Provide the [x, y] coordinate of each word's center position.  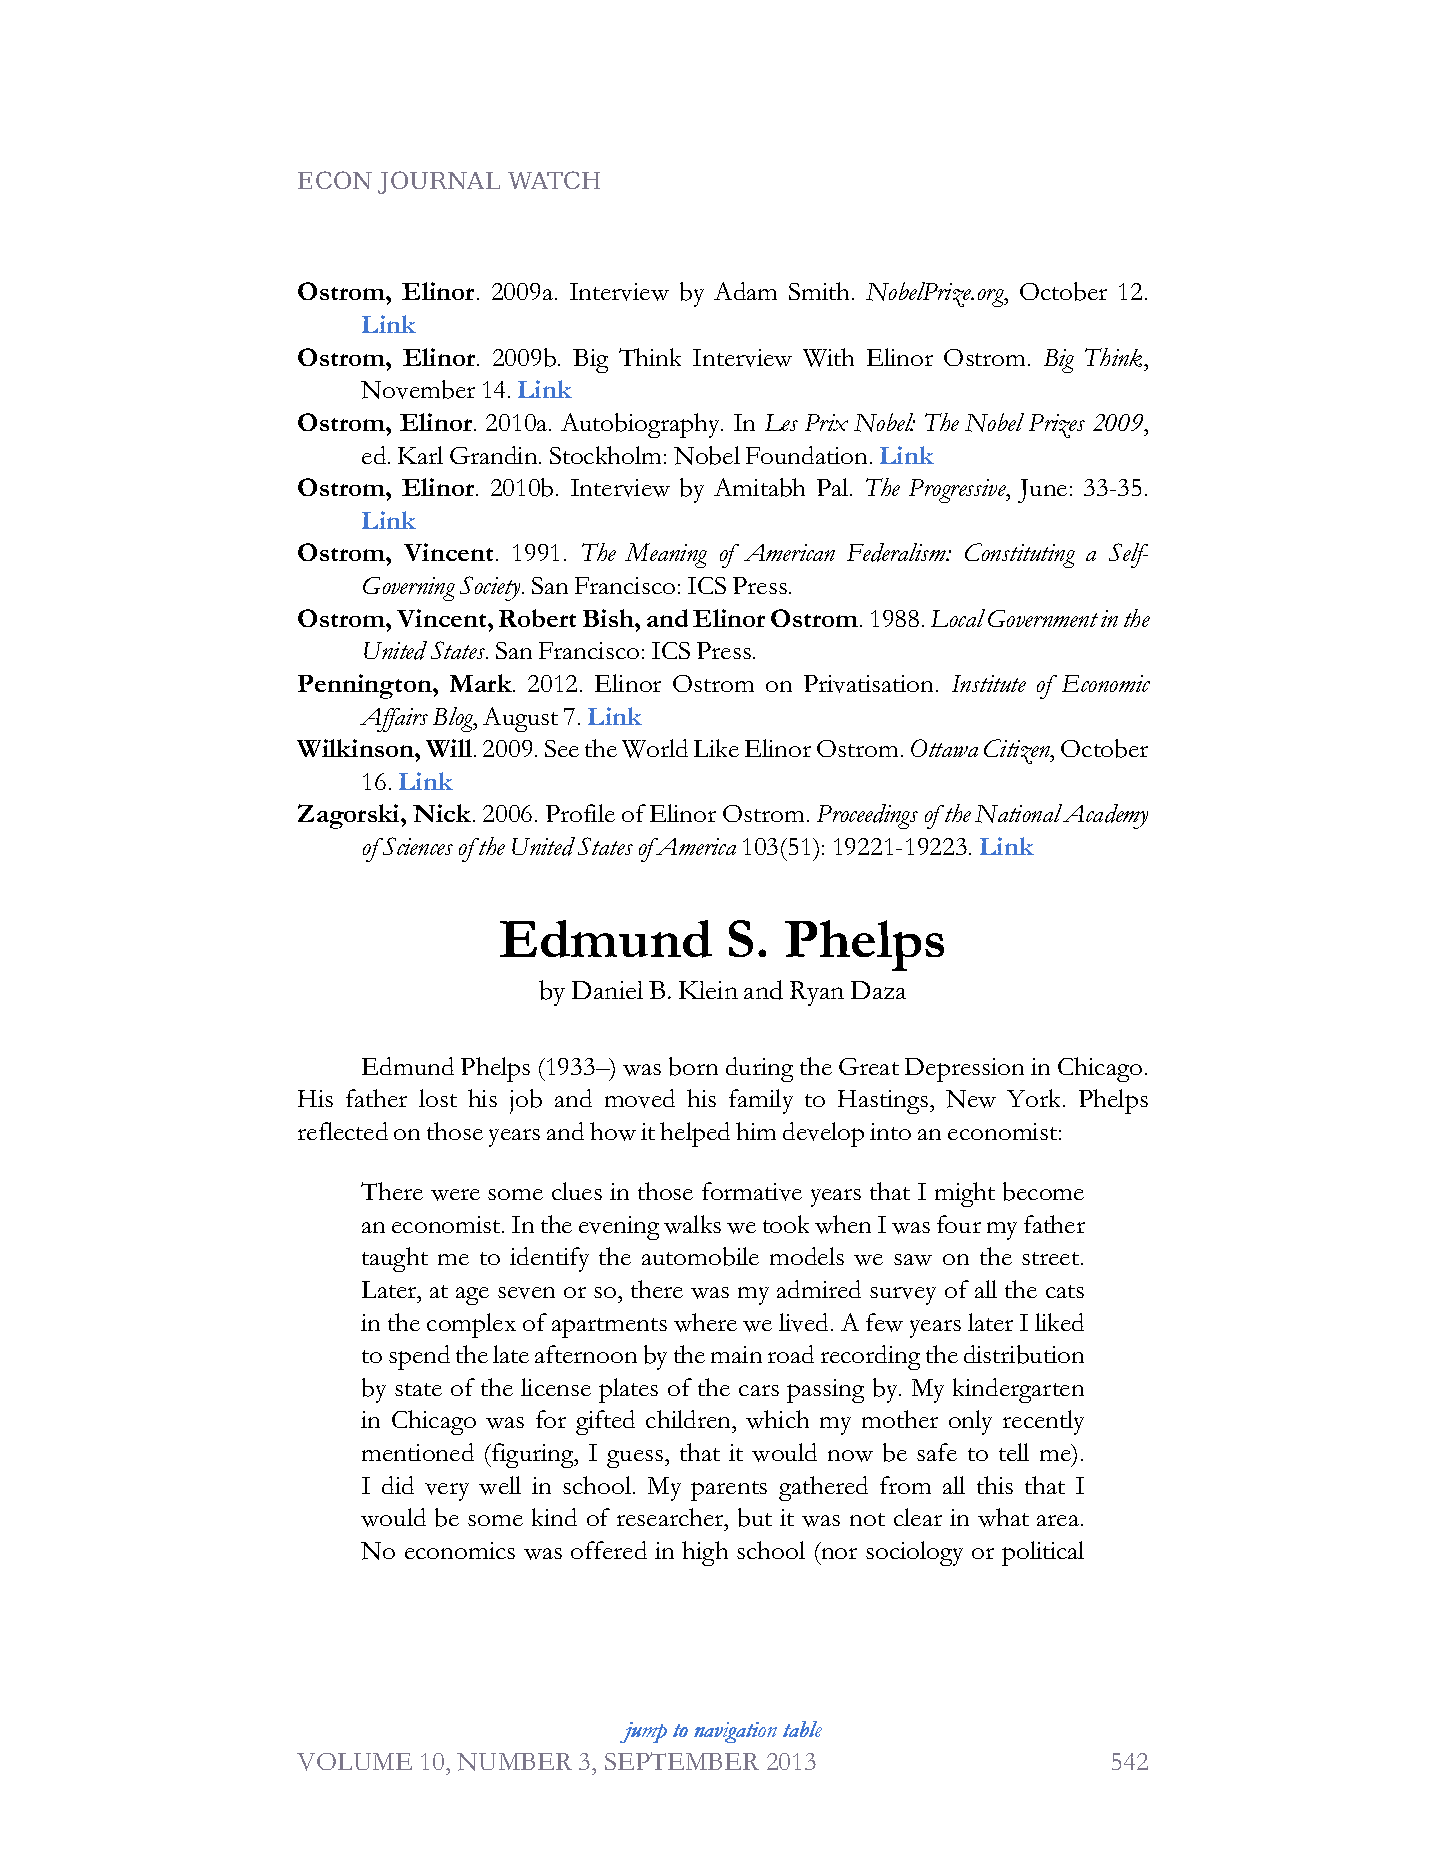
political [1043, 1553]
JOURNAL [439, 182]
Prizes [1057, 426]
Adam [745, 291]
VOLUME [354, 1762]
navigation [735, 1732]
